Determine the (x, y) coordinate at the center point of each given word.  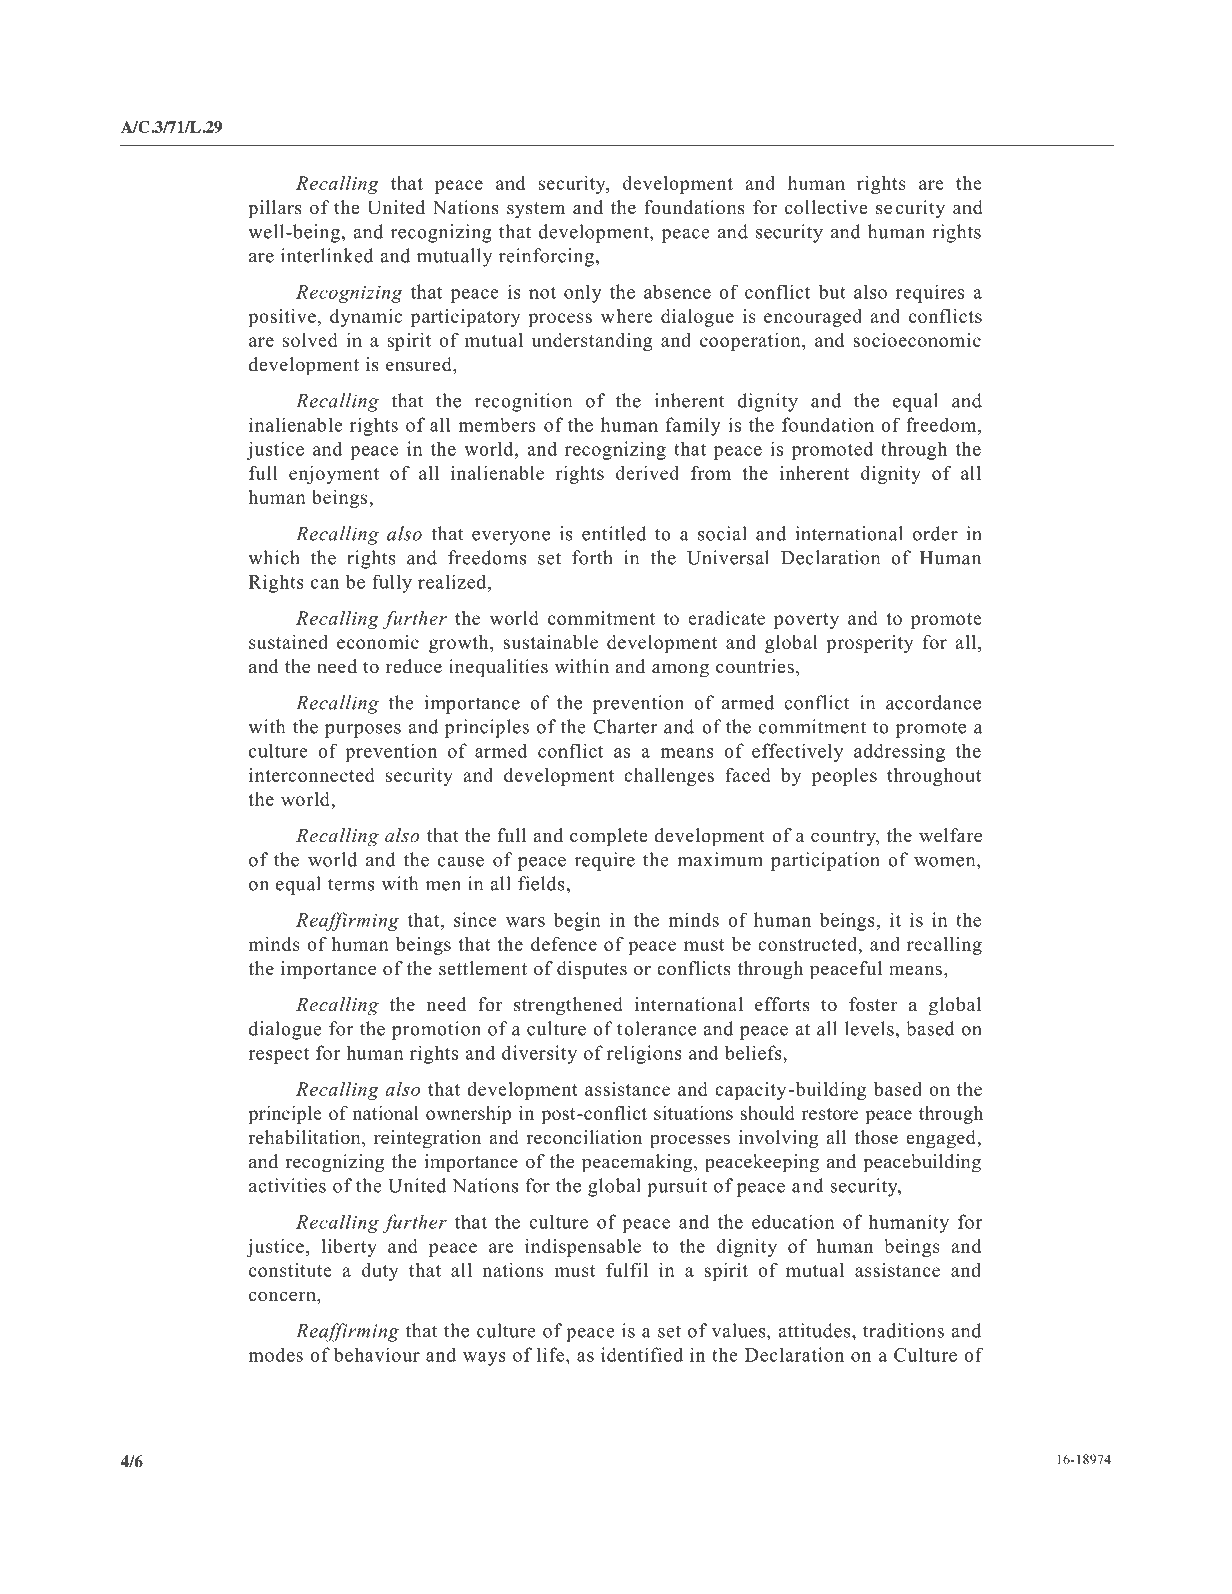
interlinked (327, 255)
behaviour (377, 1354)
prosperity (869, 644)
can (325, 584)
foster (873, 1004)
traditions (903, 1330)
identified (642, 1354)
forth (592, 557)
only (583, 293)
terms (351, 884)
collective (826, 207)
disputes (592, 970)
